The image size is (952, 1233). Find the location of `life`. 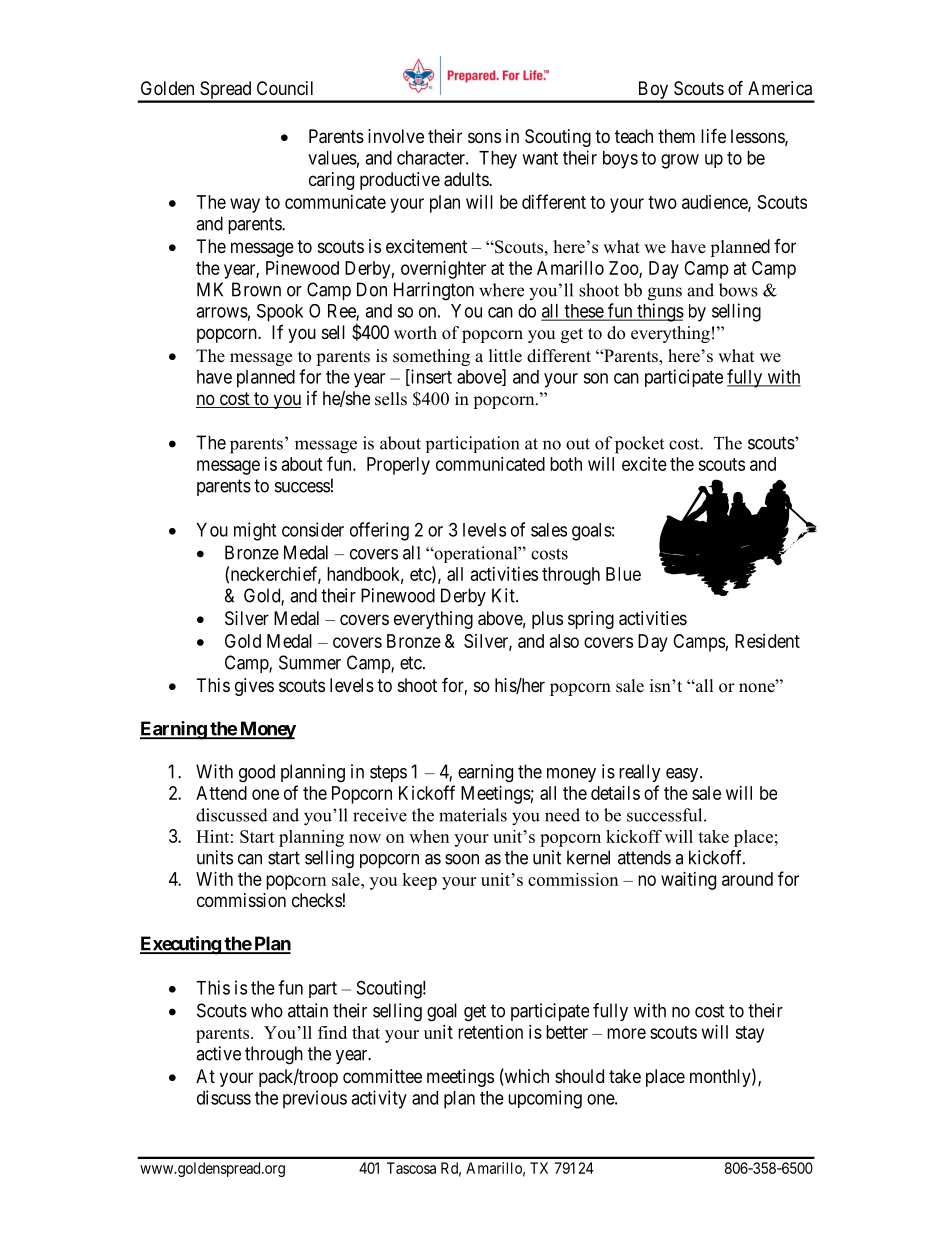

life is located at coordinates (713, 135).
